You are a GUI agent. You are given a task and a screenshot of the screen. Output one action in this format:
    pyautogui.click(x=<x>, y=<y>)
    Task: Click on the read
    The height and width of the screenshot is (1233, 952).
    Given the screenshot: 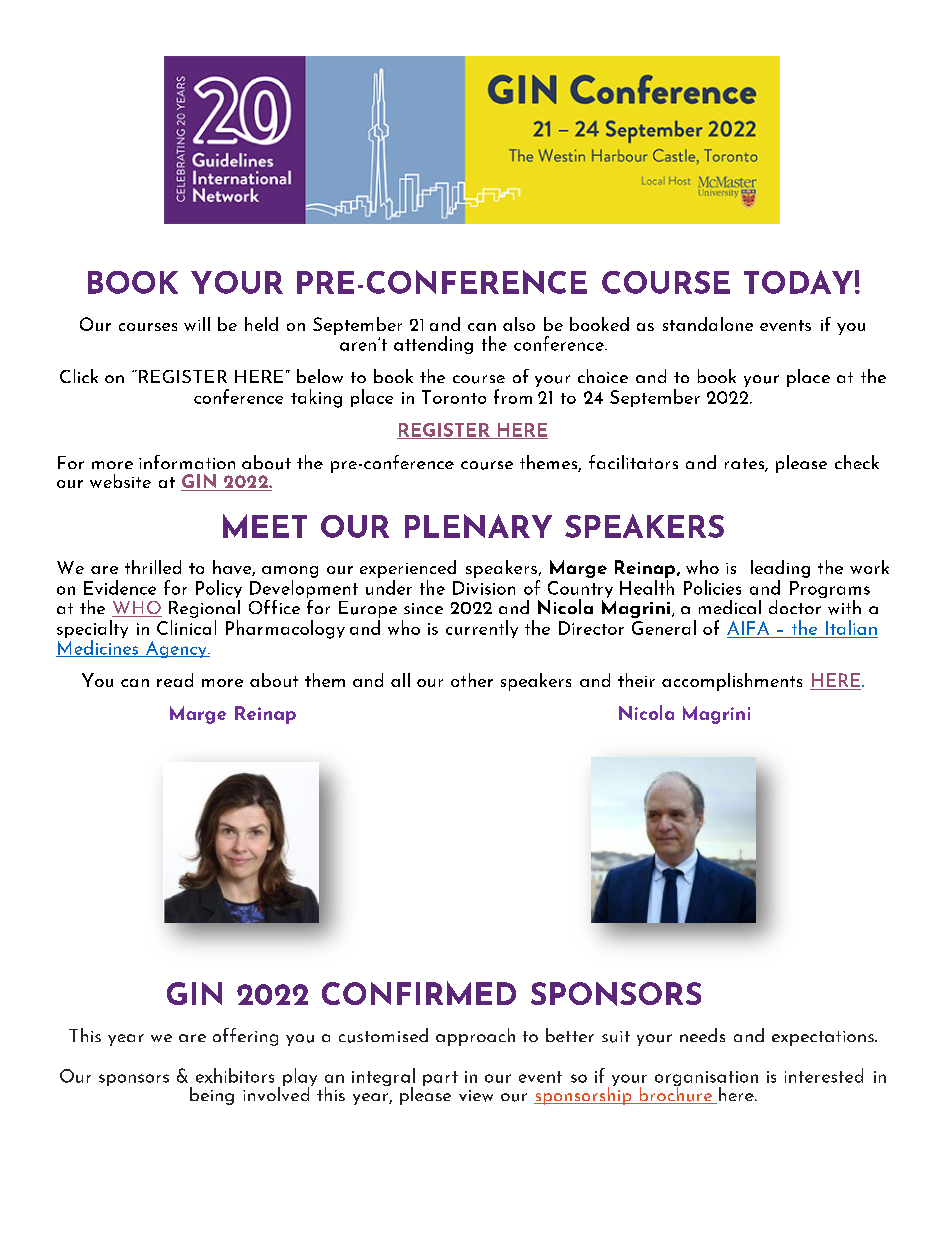 What is the action you would take?
    pyautogui.click(x=175, y=680)
